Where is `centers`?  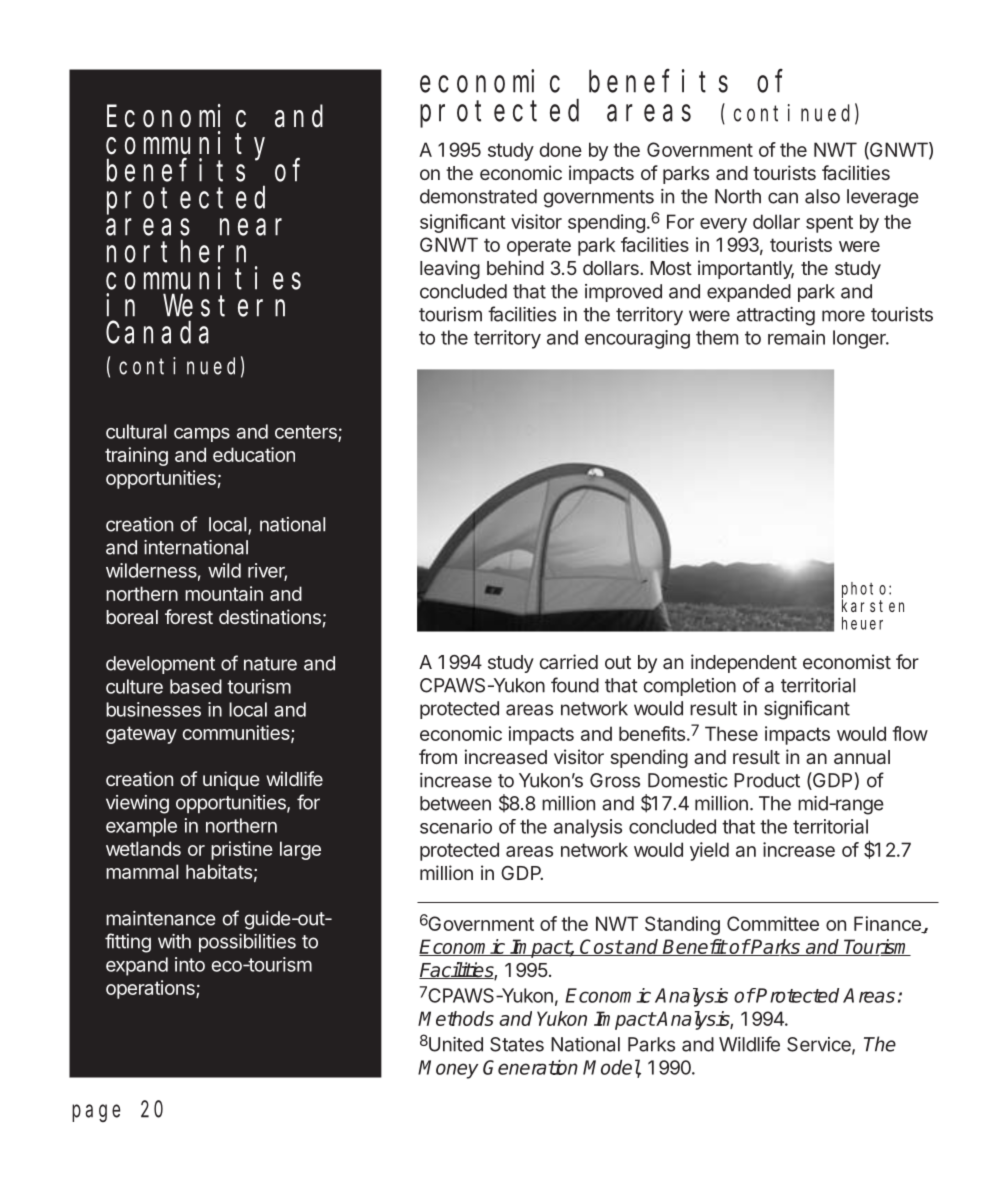 centers is located at coordinates (307, 433).
